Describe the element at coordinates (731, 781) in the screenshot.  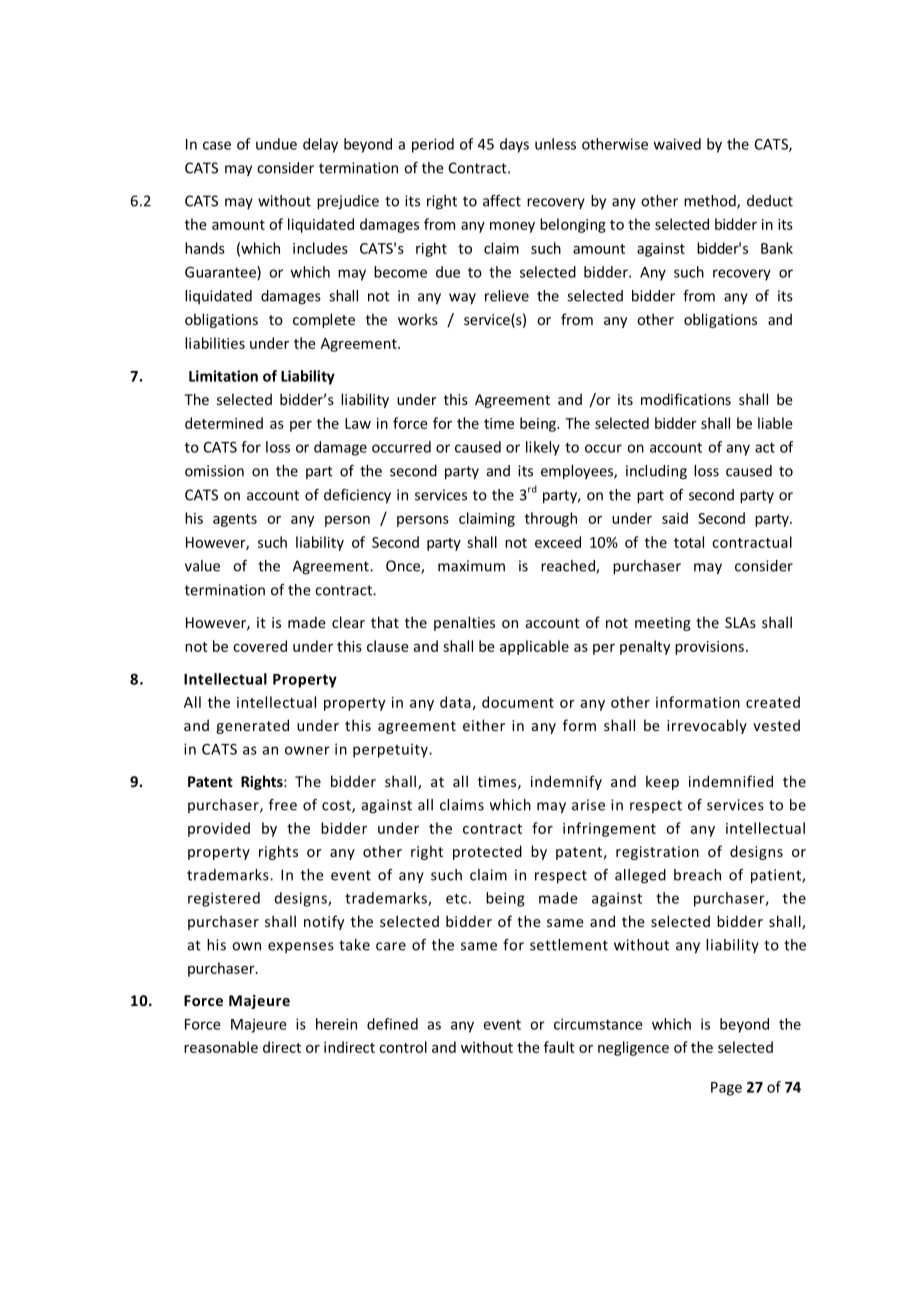
I see `indemnified` at that location.
